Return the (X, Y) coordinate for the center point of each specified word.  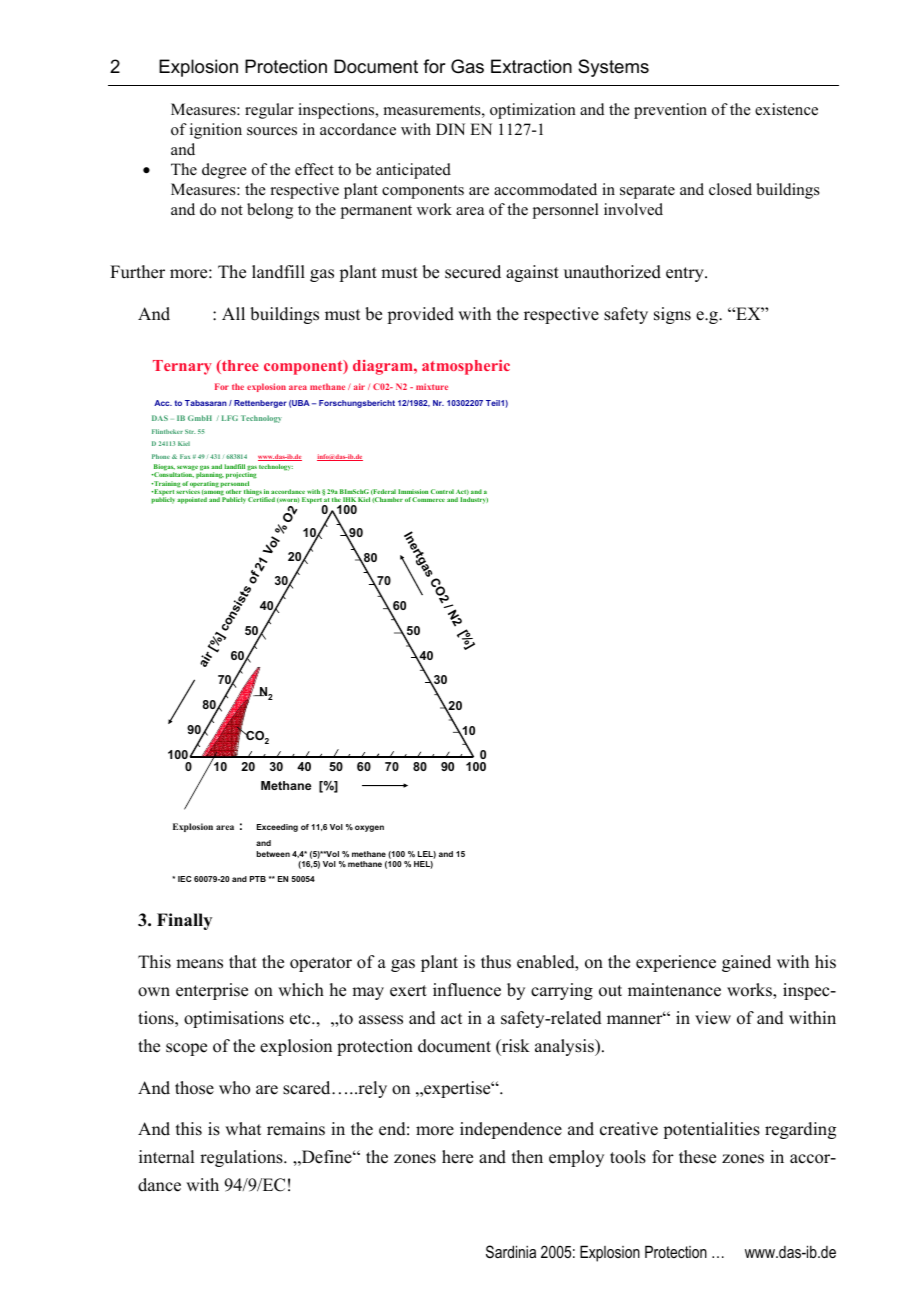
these (697, 1157)
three (239, 367)
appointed (192, 500)
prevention (670, 111)
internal (166, 1157)
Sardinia (511, 1251)
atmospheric (466, 367)
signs (672, 315)
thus (496, 962)
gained (746, 963)
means (199, 964)
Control (442, 491)
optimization (533, 111)
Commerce (428, 499)
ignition (216, 131)
